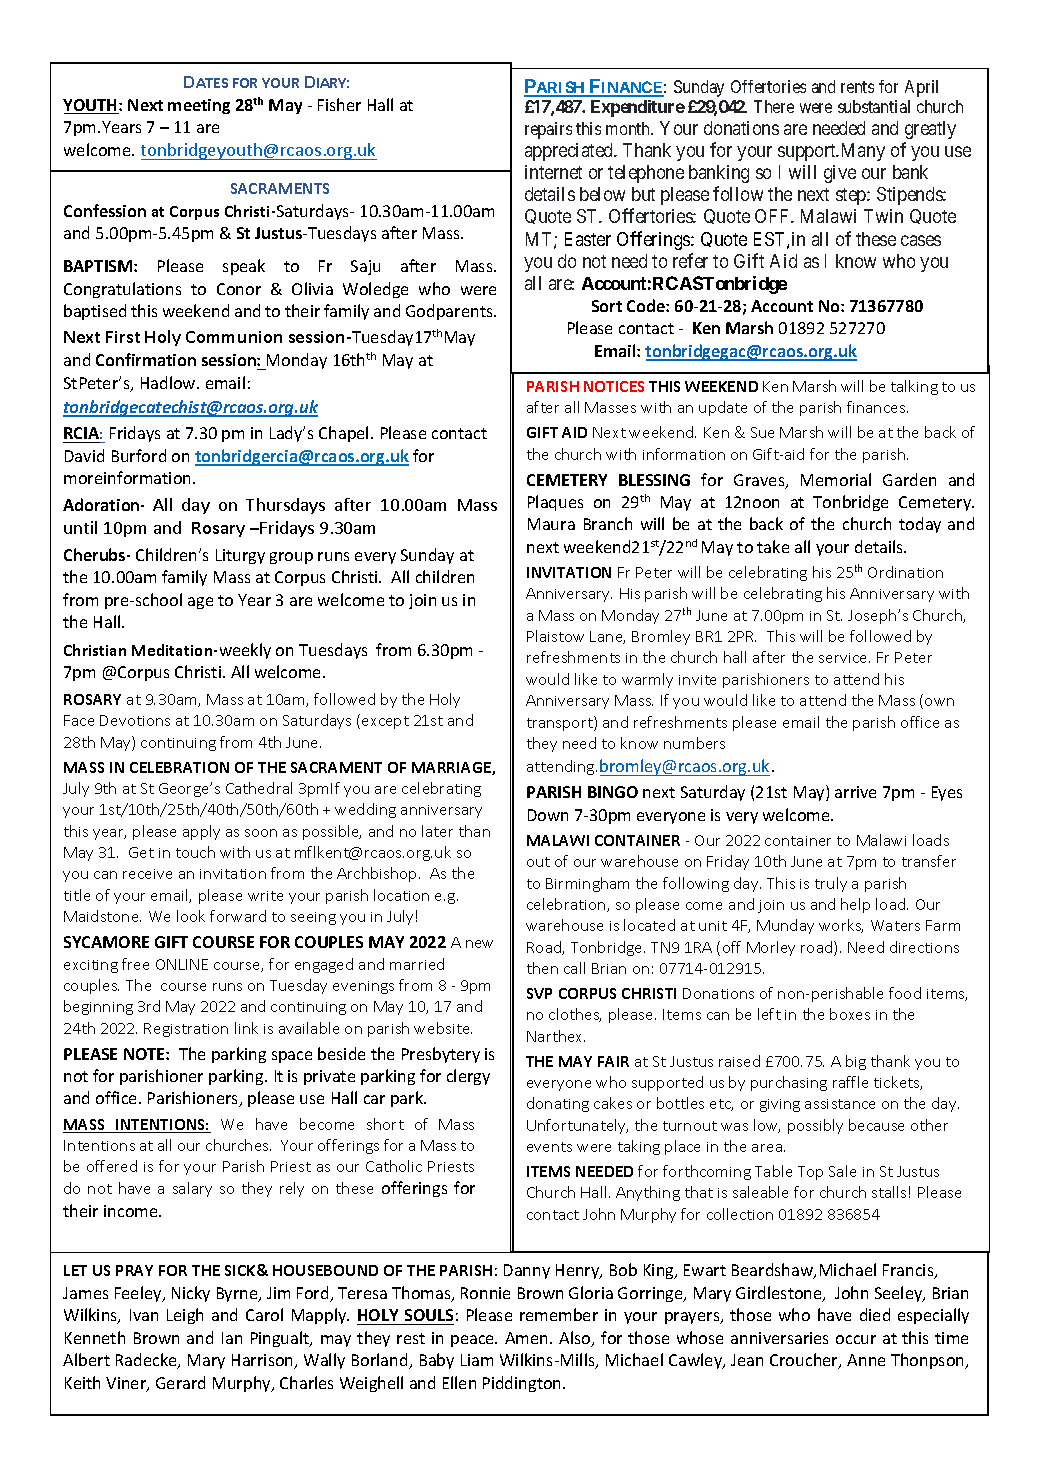  I want to click on arrive, so click(855, 792).
